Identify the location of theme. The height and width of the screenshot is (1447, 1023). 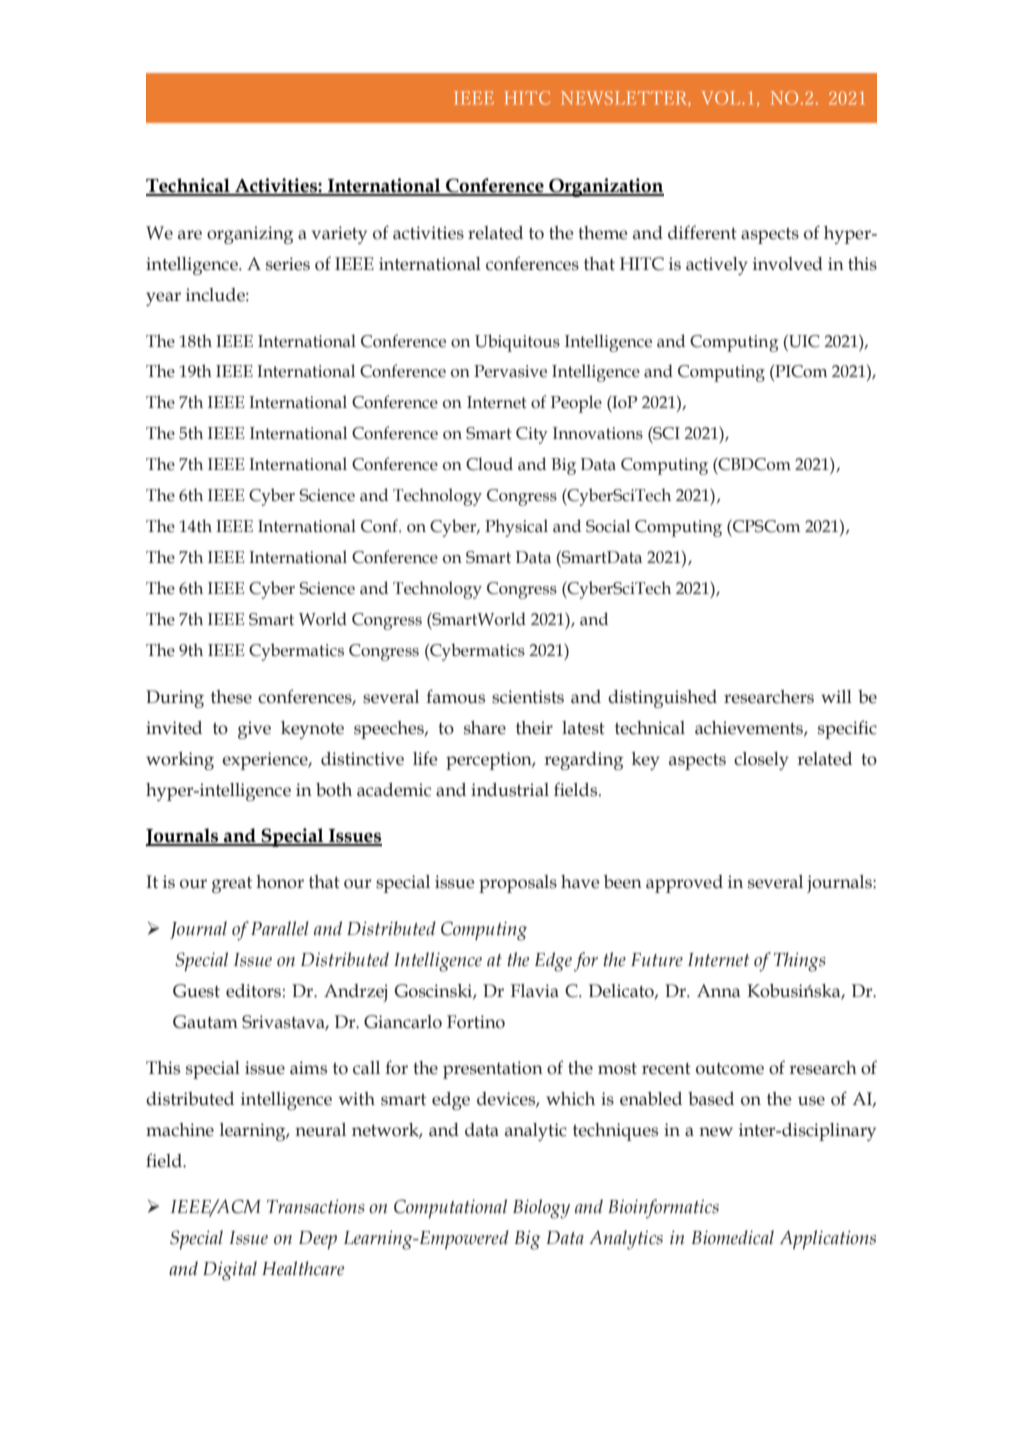
(603, 233).
